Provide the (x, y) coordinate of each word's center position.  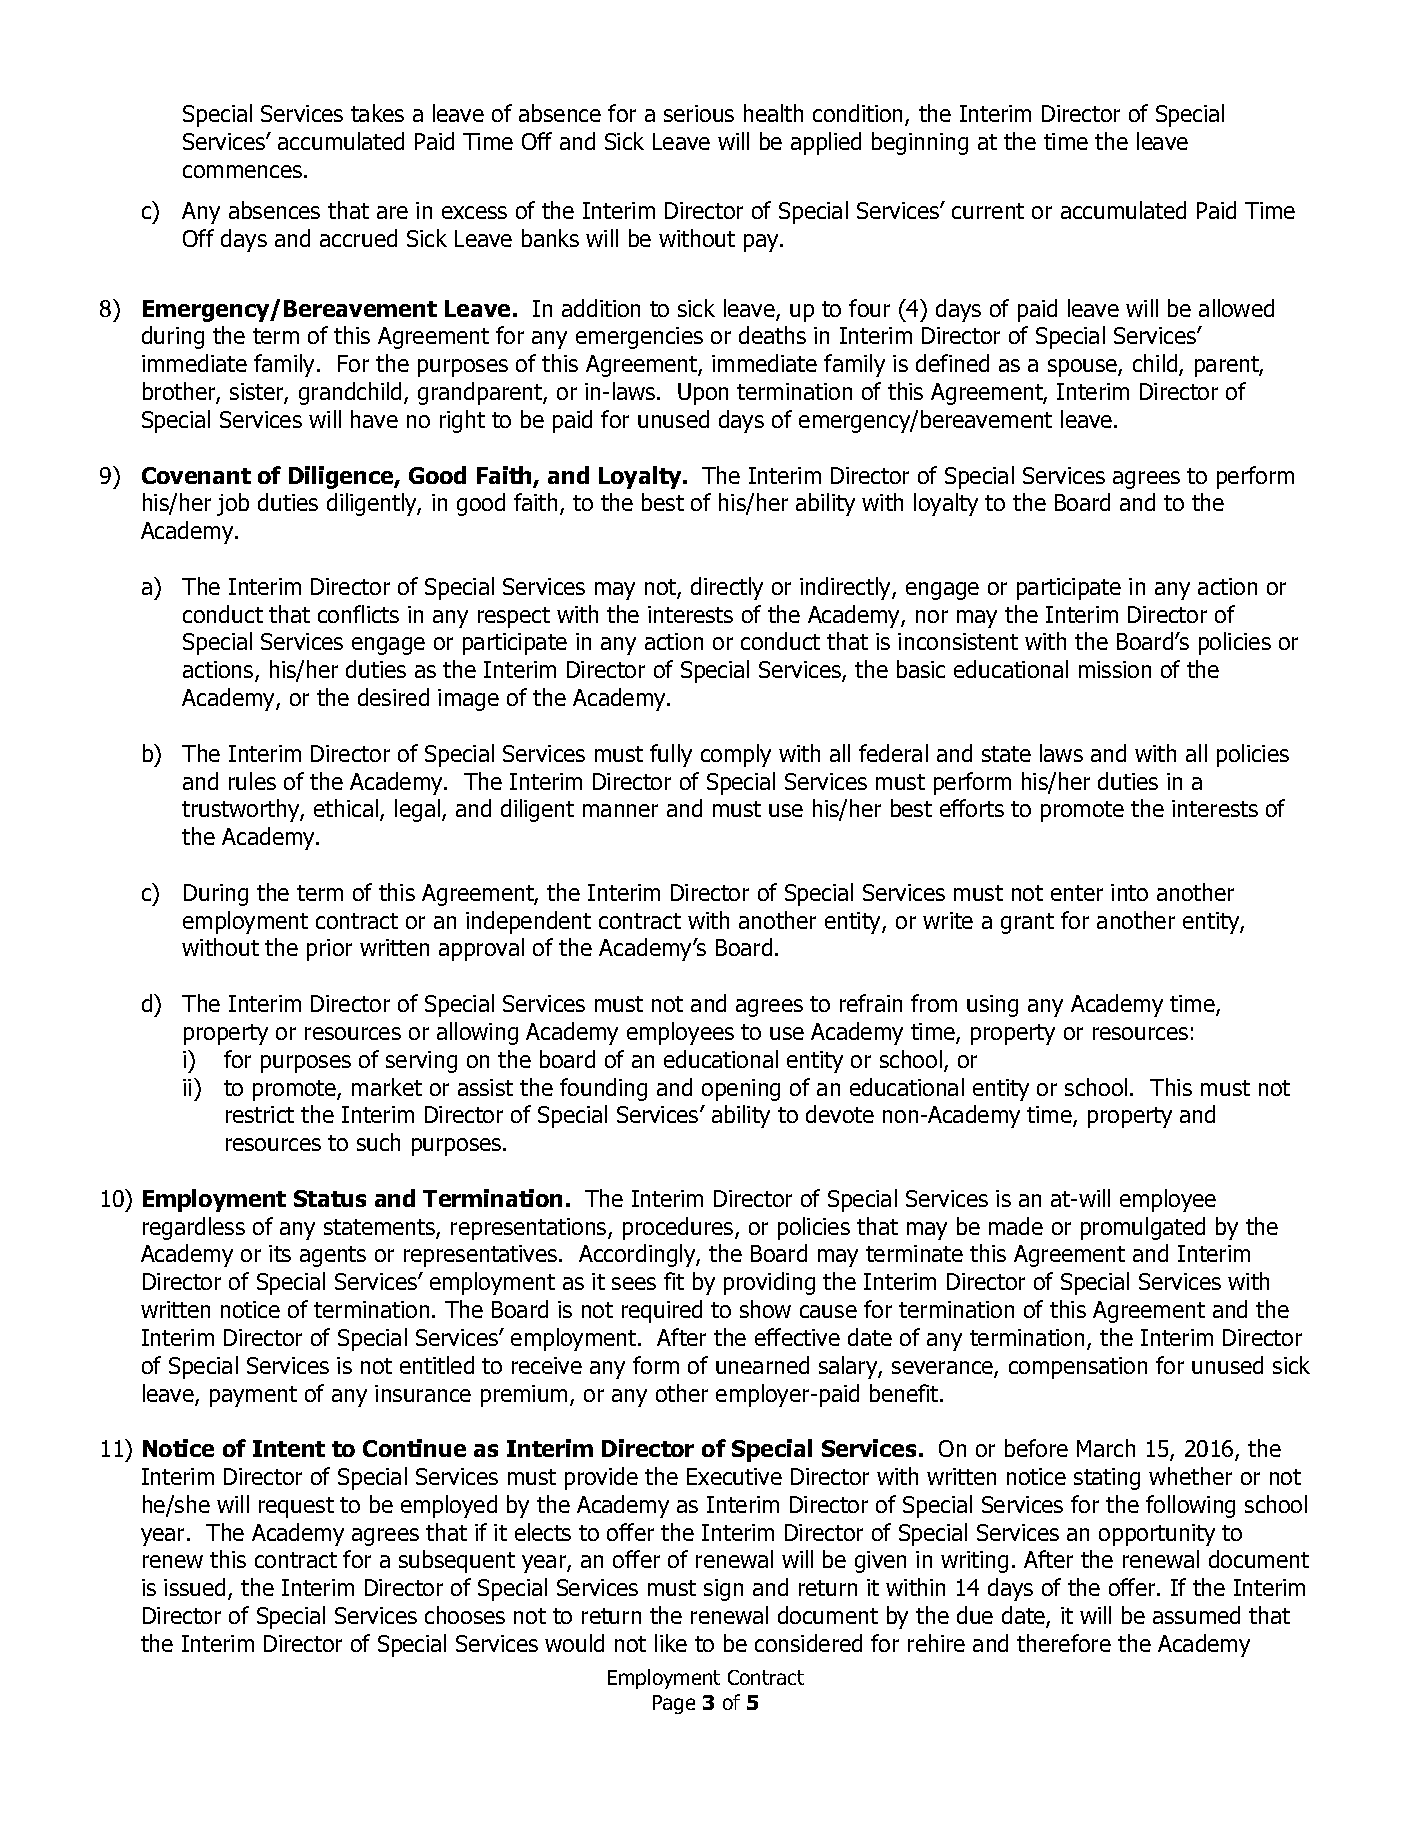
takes (377, 113)
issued (196, 1588)
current (988, 211)
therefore (1064, 1643)
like (671, 1643)
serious (699, 113)
